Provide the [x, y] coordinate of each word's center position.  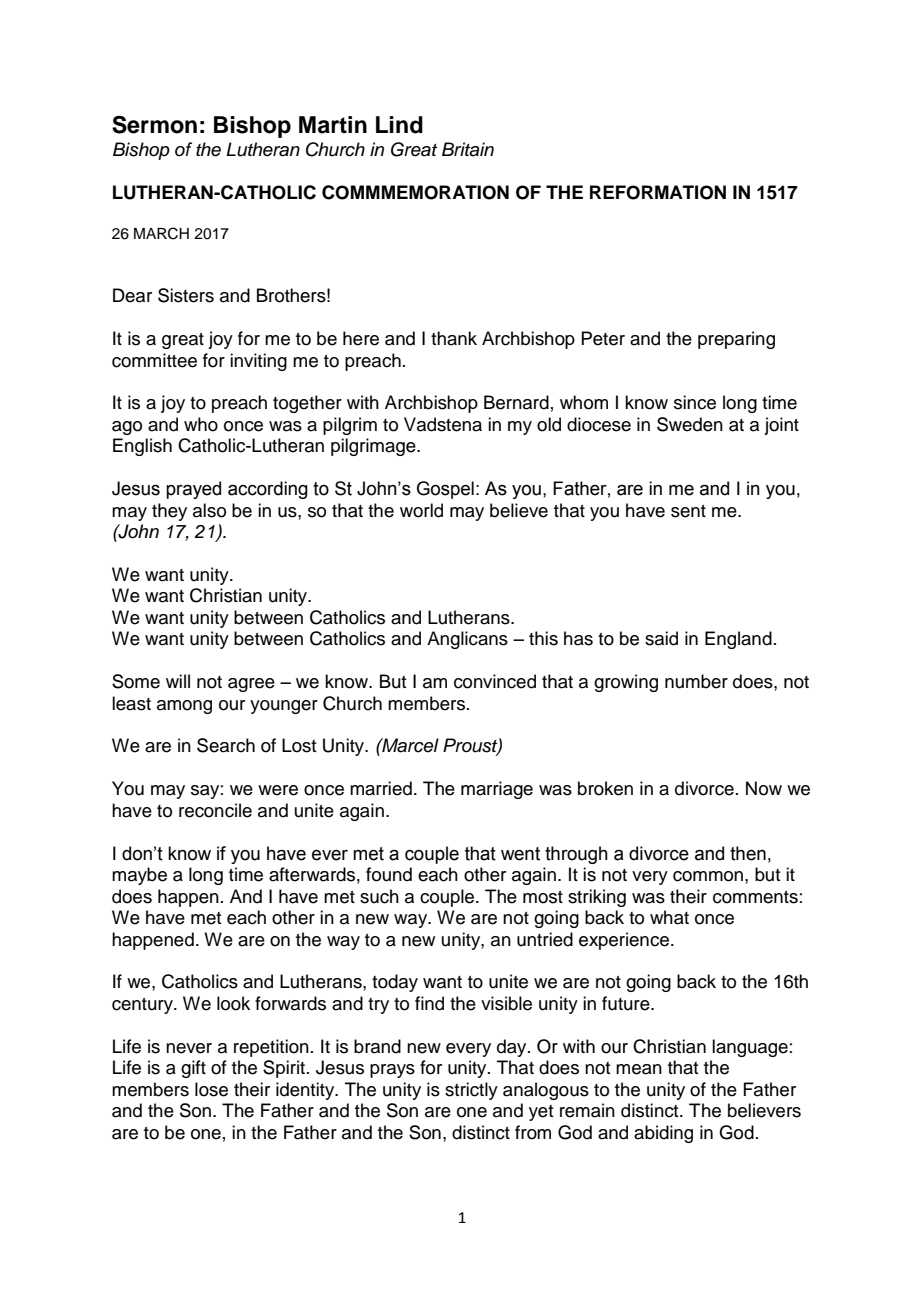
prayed [193, 490]
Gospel [445, 490]
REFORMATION [658, 192]
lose [211, 1089]
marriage [497, 790]
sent [688, 511]
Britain [468, 149]
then [748, 853]
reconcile [215, 810]
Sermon [154, 125]
